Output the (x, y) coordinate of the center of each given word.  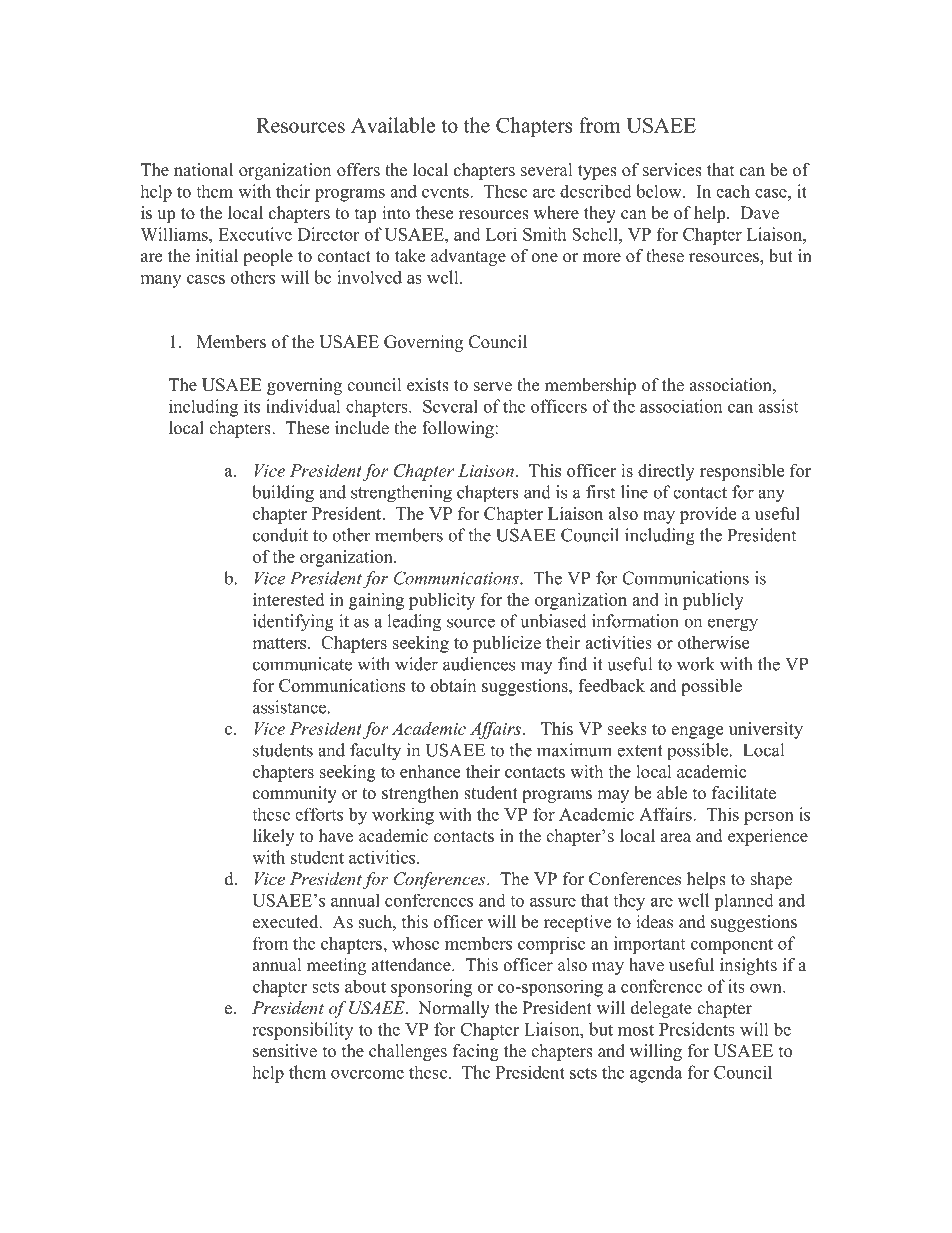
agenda (656, 1074)
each (733, 191)
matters (280, 643)
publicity (442, 601)
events (446, 192)
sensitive (285, 1051)
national (203, 170)
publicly (713, 601)
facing (475, 1052)
